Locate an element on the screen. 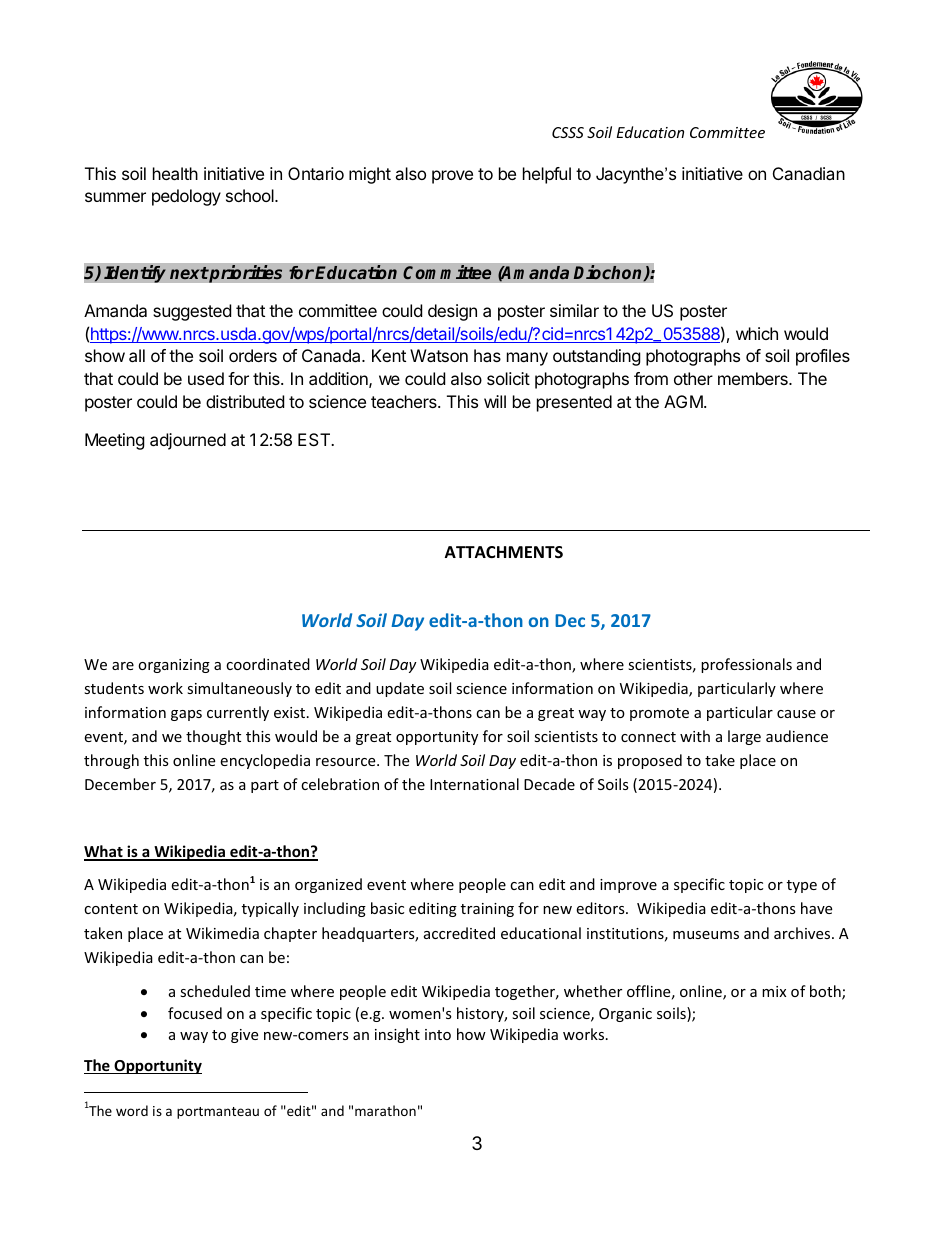 Image resolution: width=952 pixels, height=1233 pixels. Canadian is located at coordinates (809, 173).
